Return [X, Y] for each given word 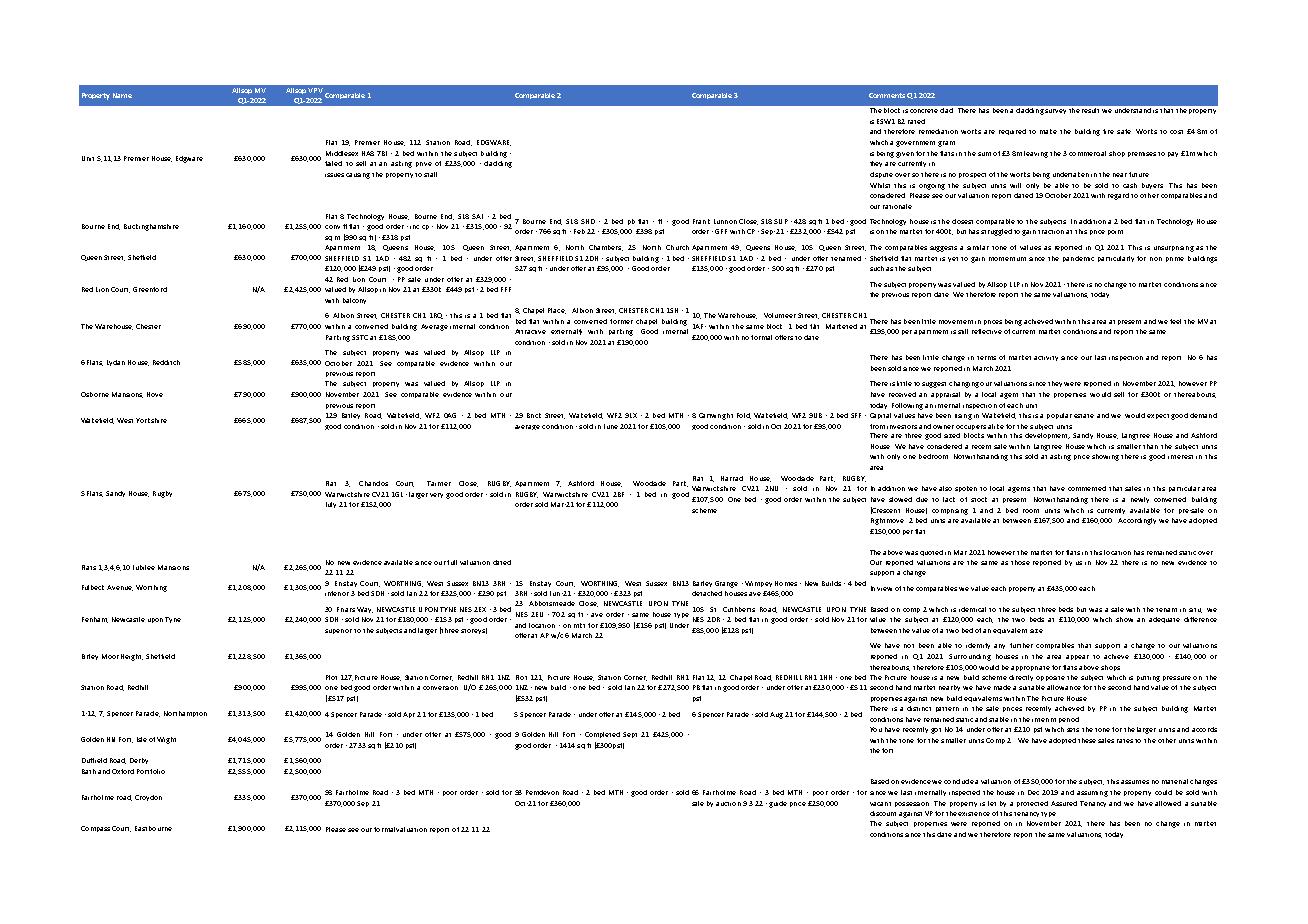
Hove [155, 394]
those [1020, 562]
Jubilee [144, 567]
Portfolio [151, 771]
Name [122, 95]
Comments [887, 95]
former [621, 321]
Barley [702, 584]
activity [1046, 358]
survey [1055, 111]
